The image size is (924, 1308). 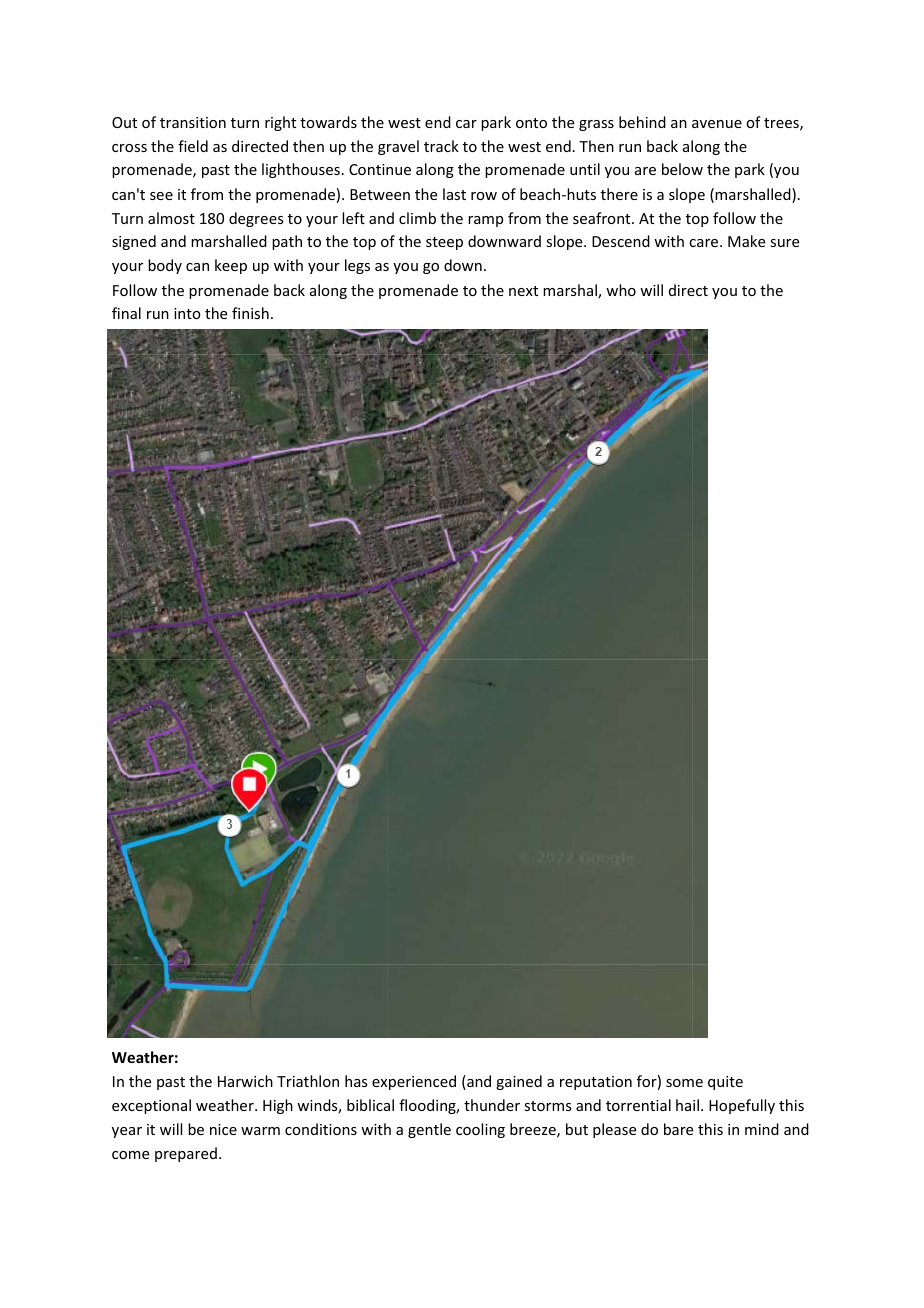 What do you see at coordinates (187, 313) in the document?
I see `into` at bounding box center [187, 313].
